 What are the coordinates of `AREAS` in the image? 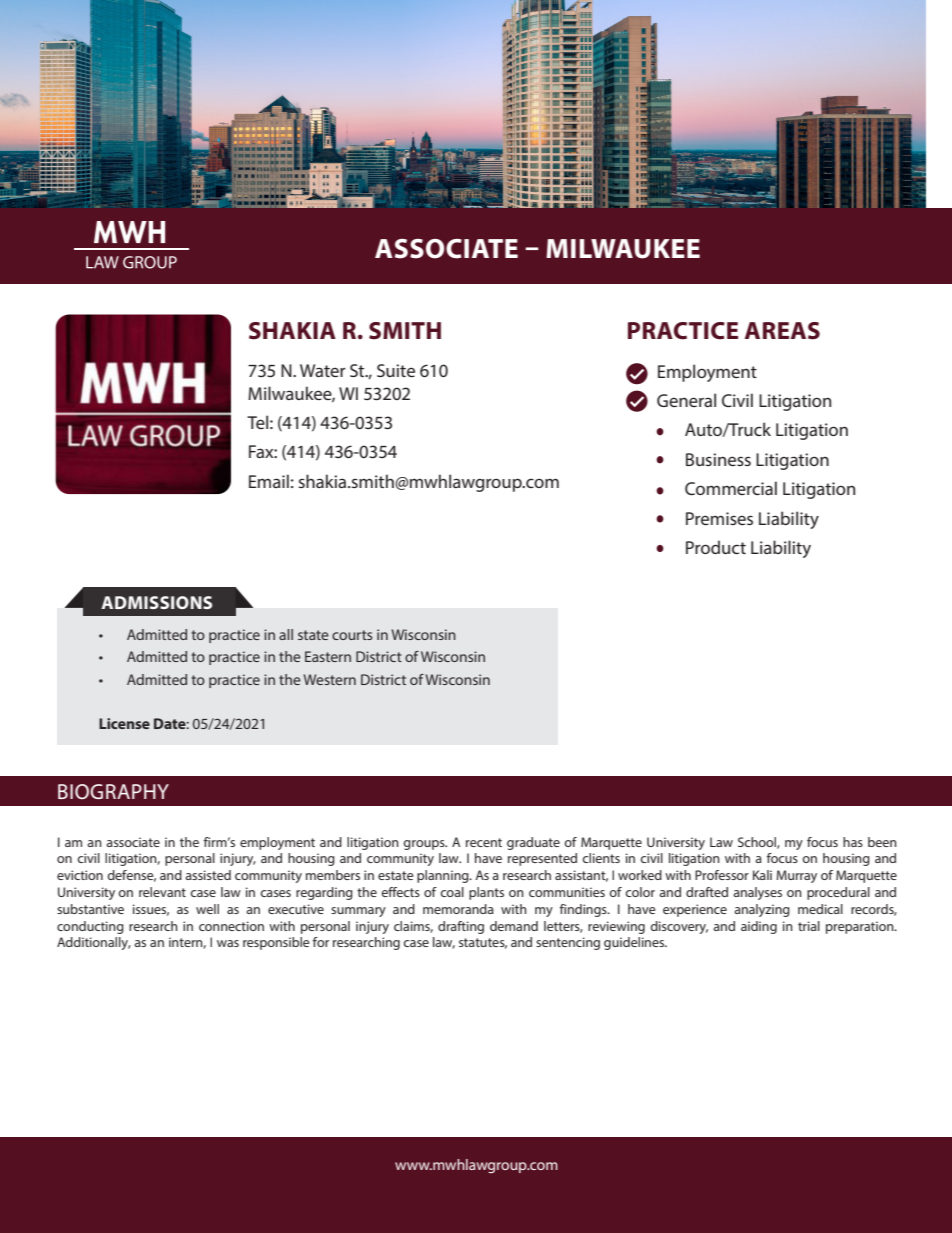 It's located at (782, 331).
